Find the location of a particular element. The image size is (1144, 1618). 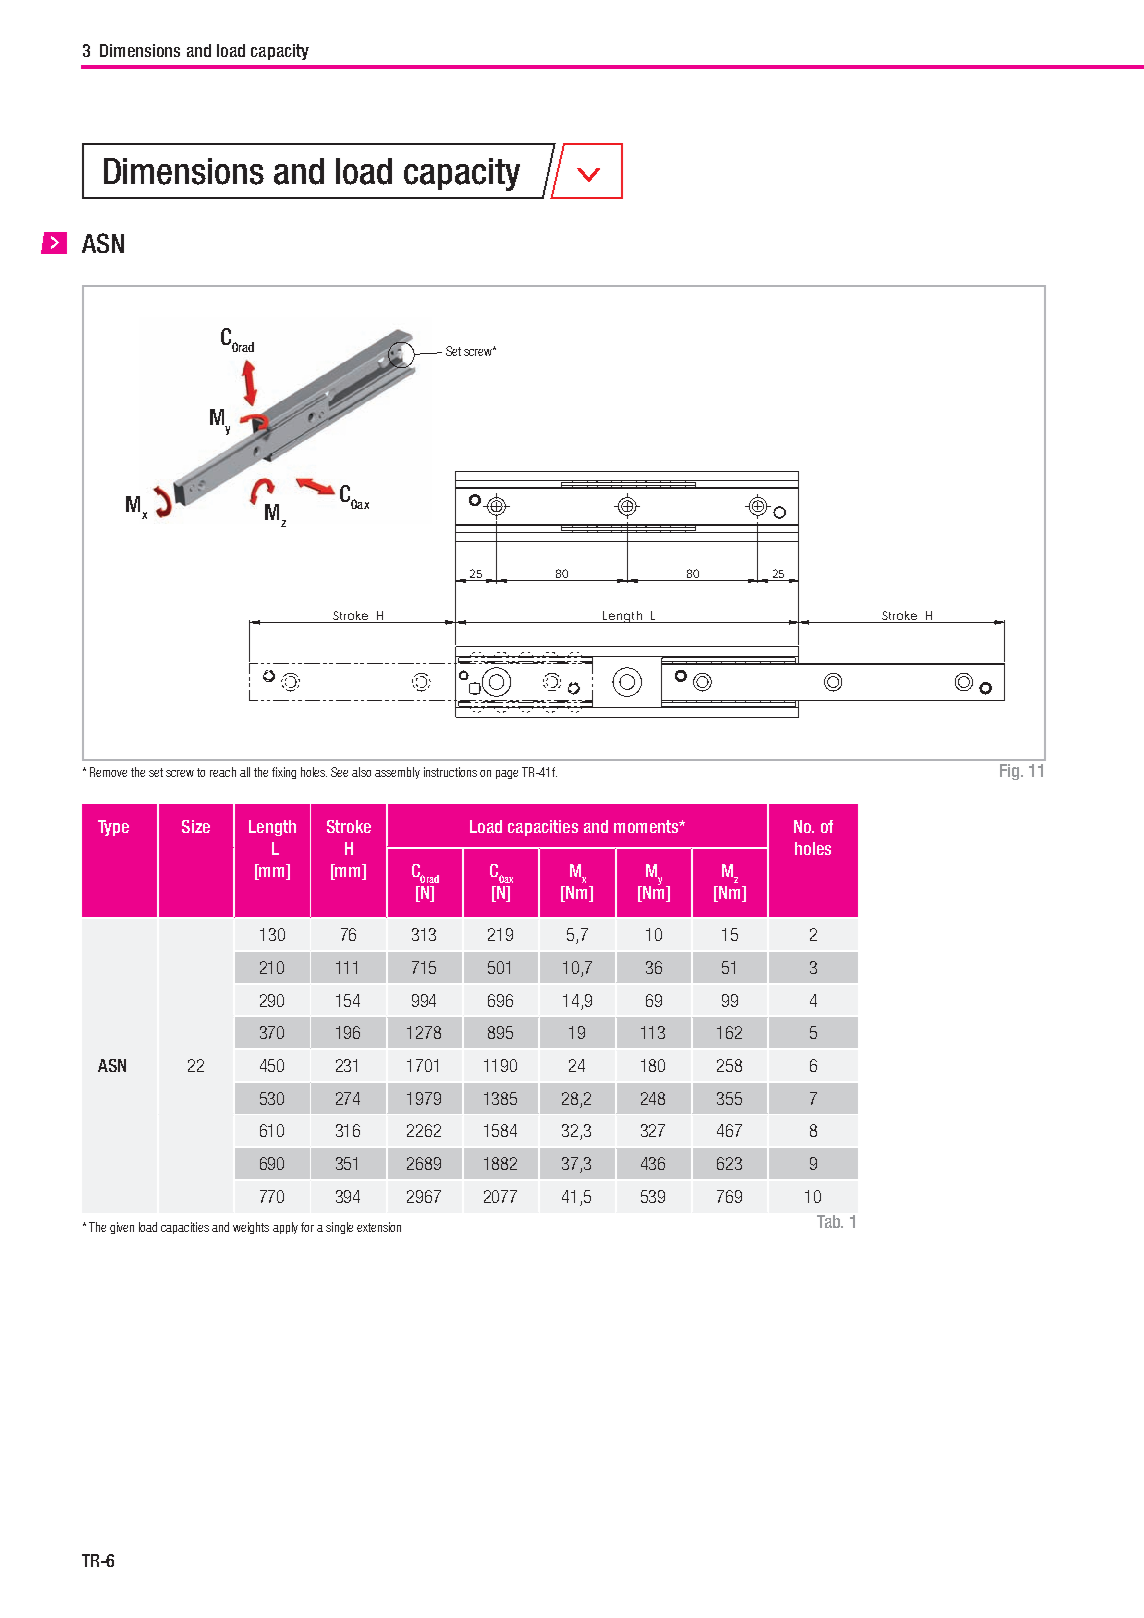

instructions is located at coordinates (450, 772).
